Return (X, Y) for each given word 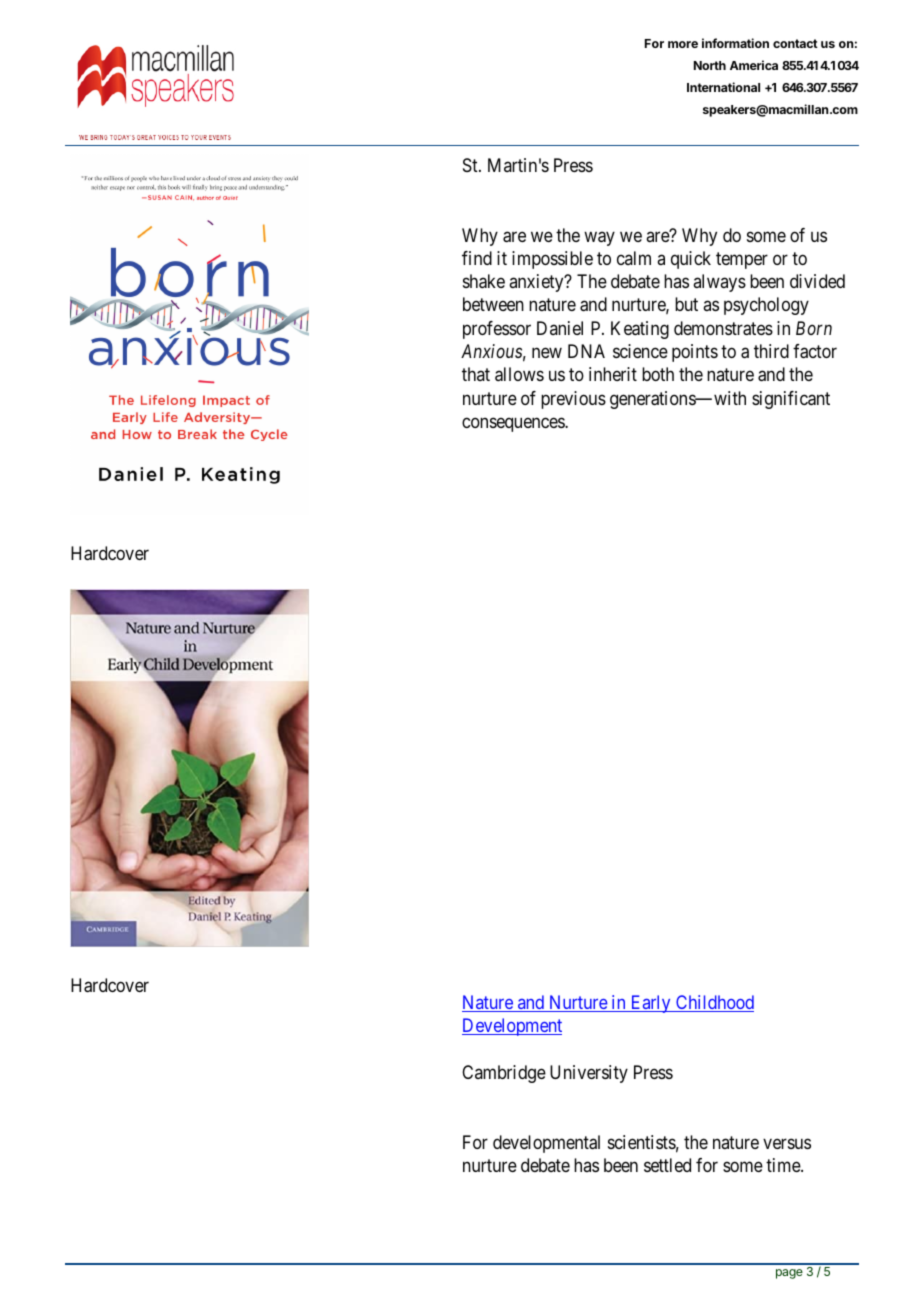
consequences (514, 424)
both (658, 374)
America (754, 65)
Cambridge (504, 1074)
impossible (552, 260)
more (683, 44)
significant (791, 400)
